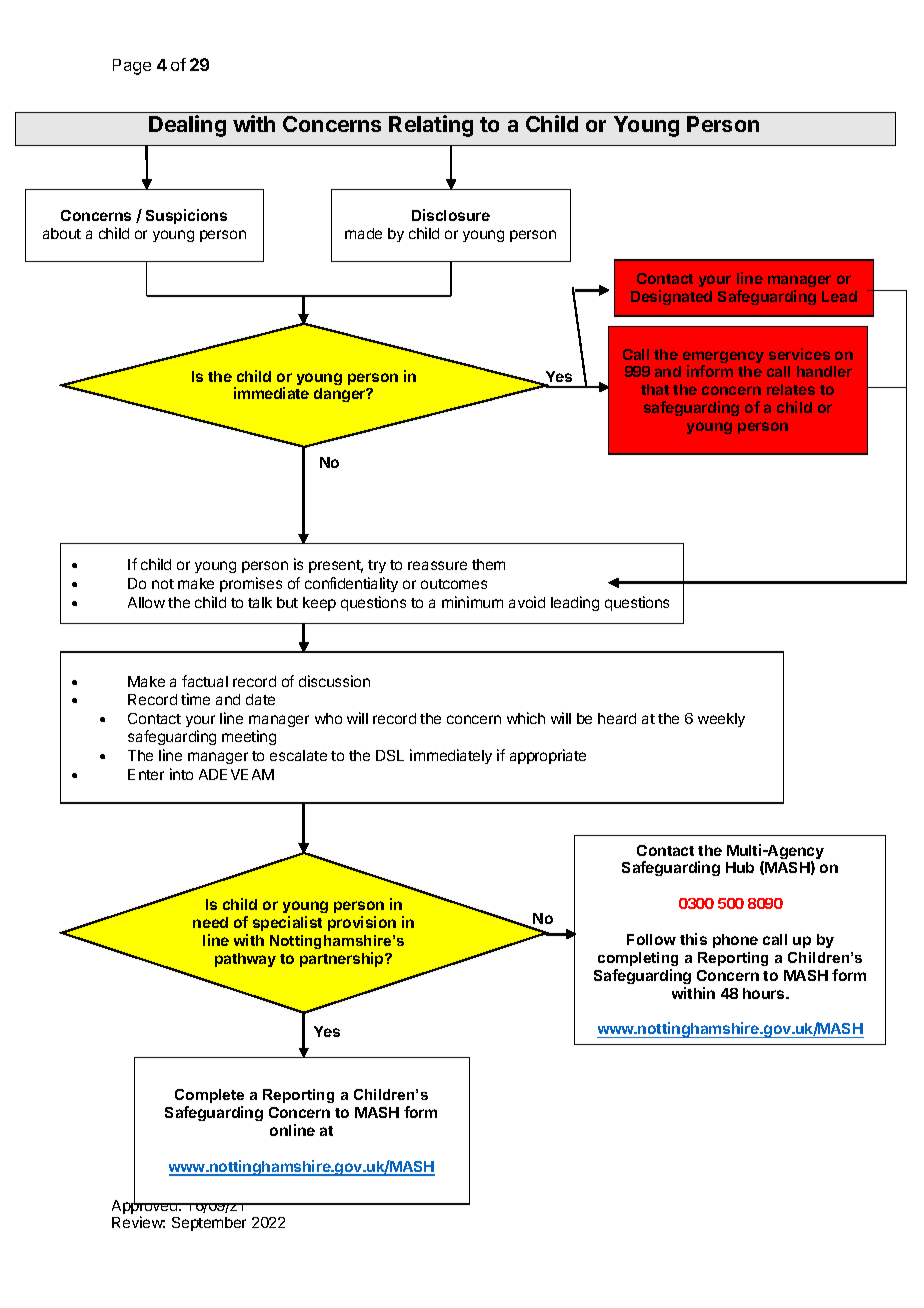  Describe the element at coordinates (187, 126) in the screenshot. I see `Dealing` at that location.
